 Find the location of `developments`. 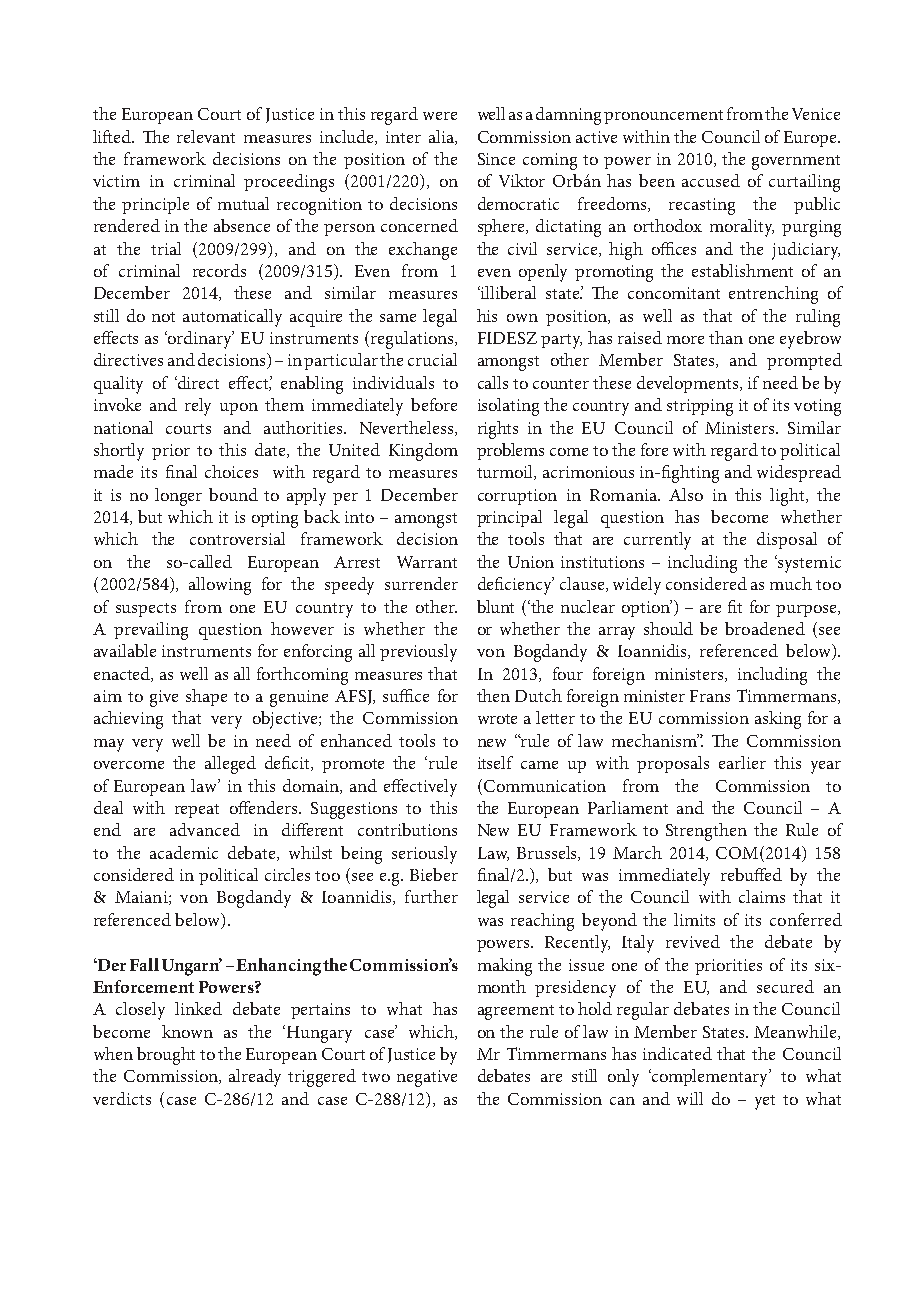

developments is located at coordinates (689, 384).
